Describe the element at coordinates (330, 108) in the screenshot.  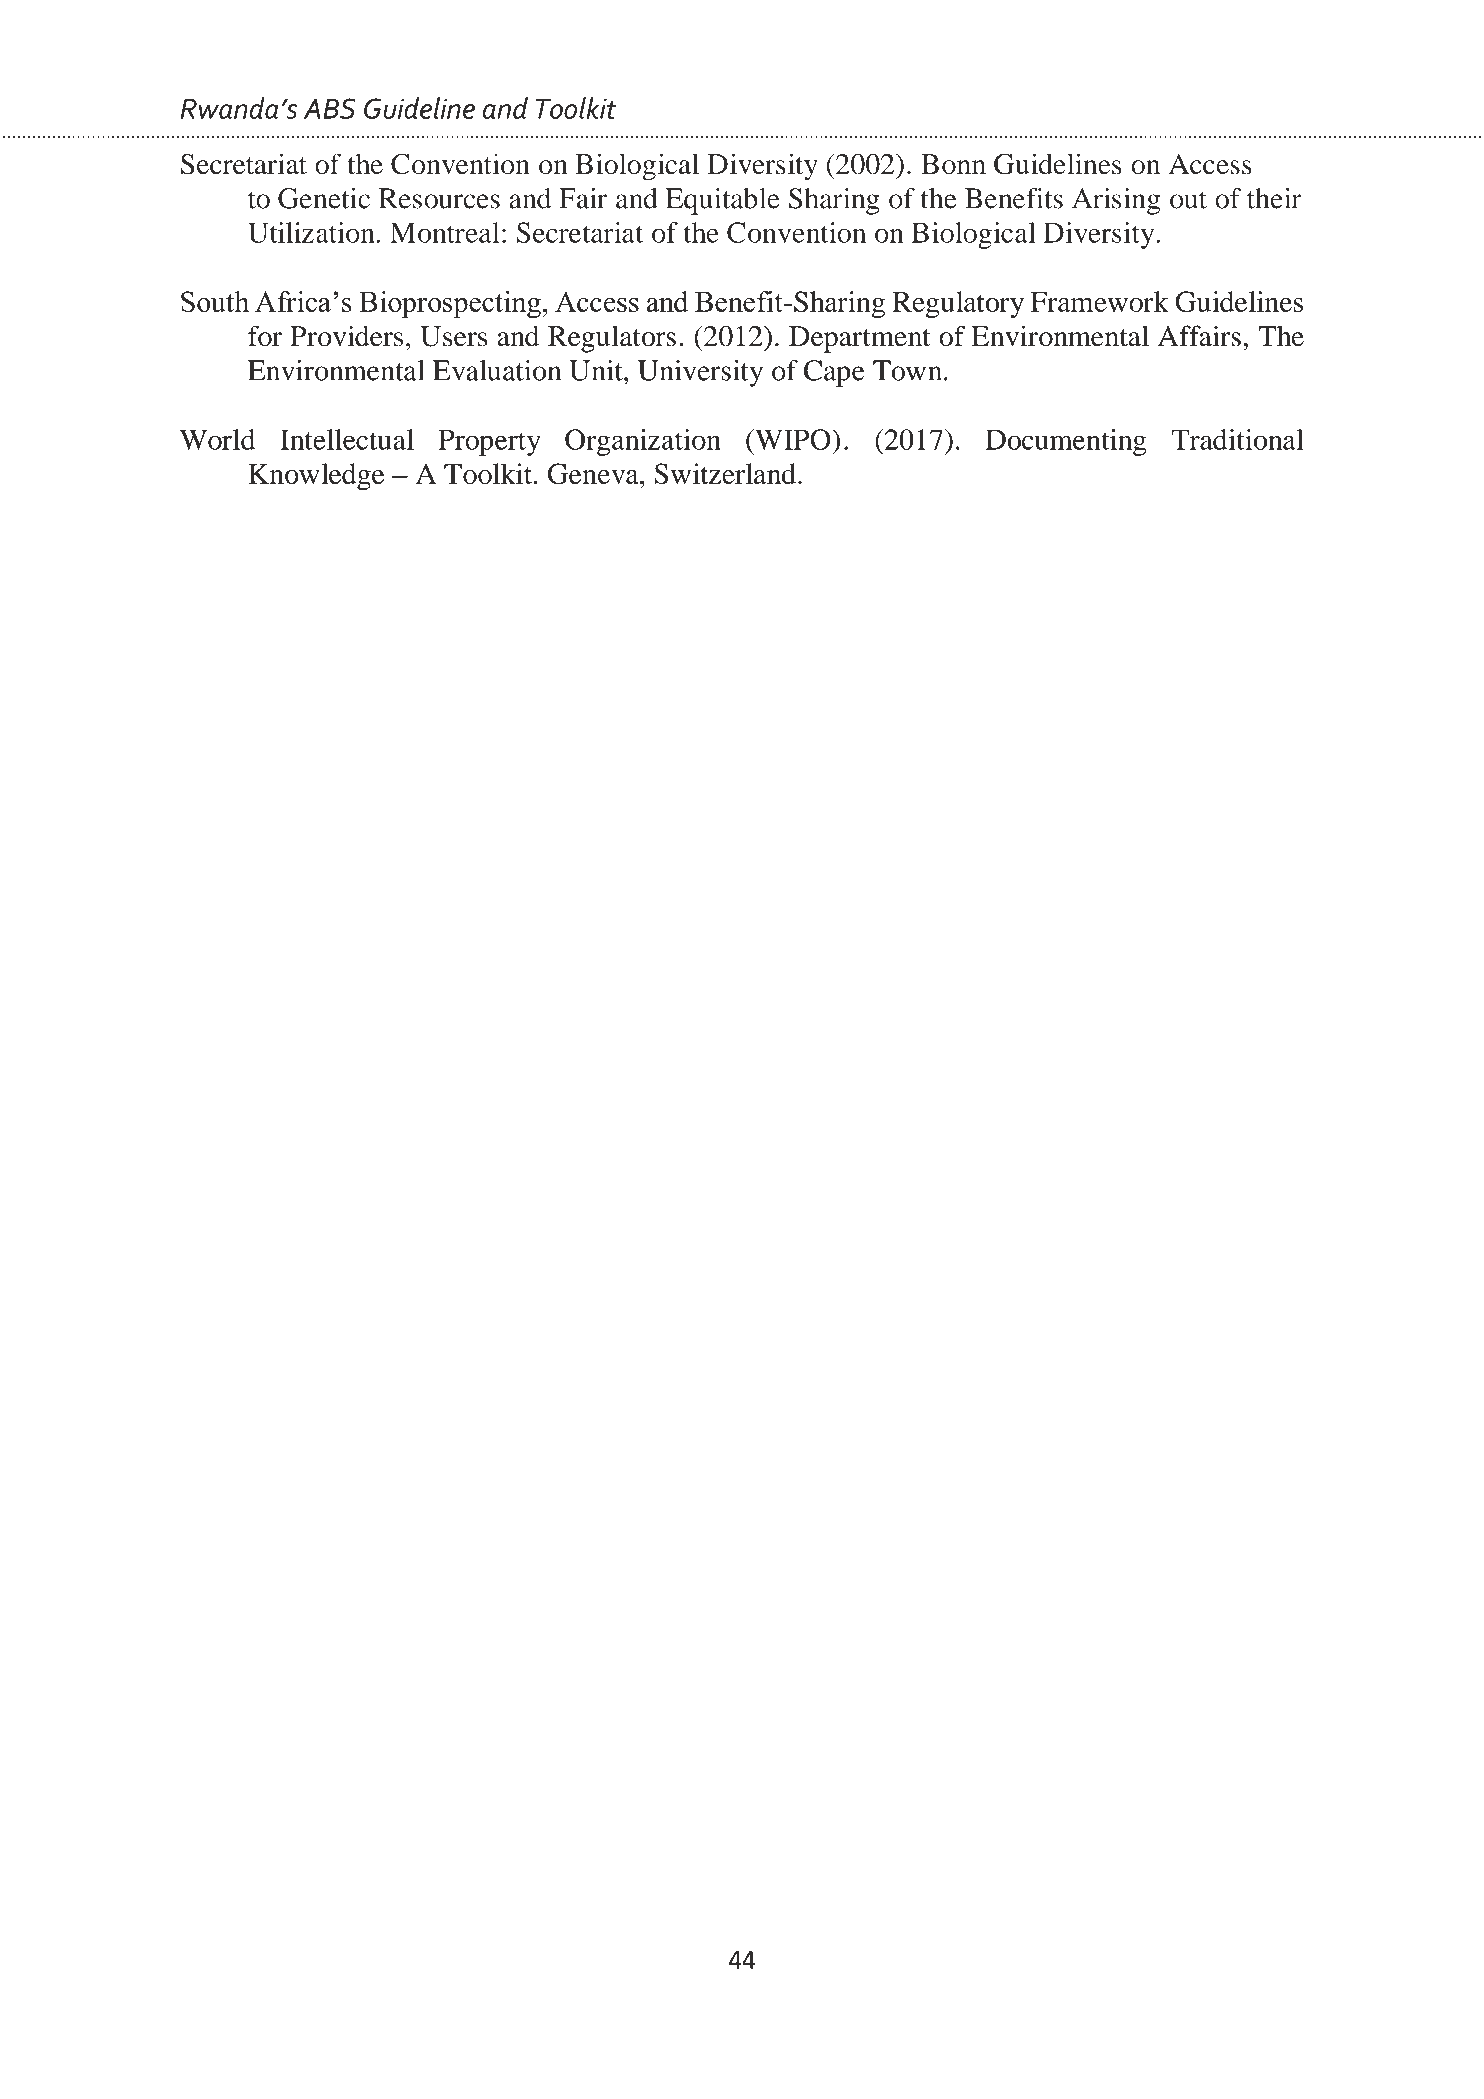
I see `ABS` at that location.
